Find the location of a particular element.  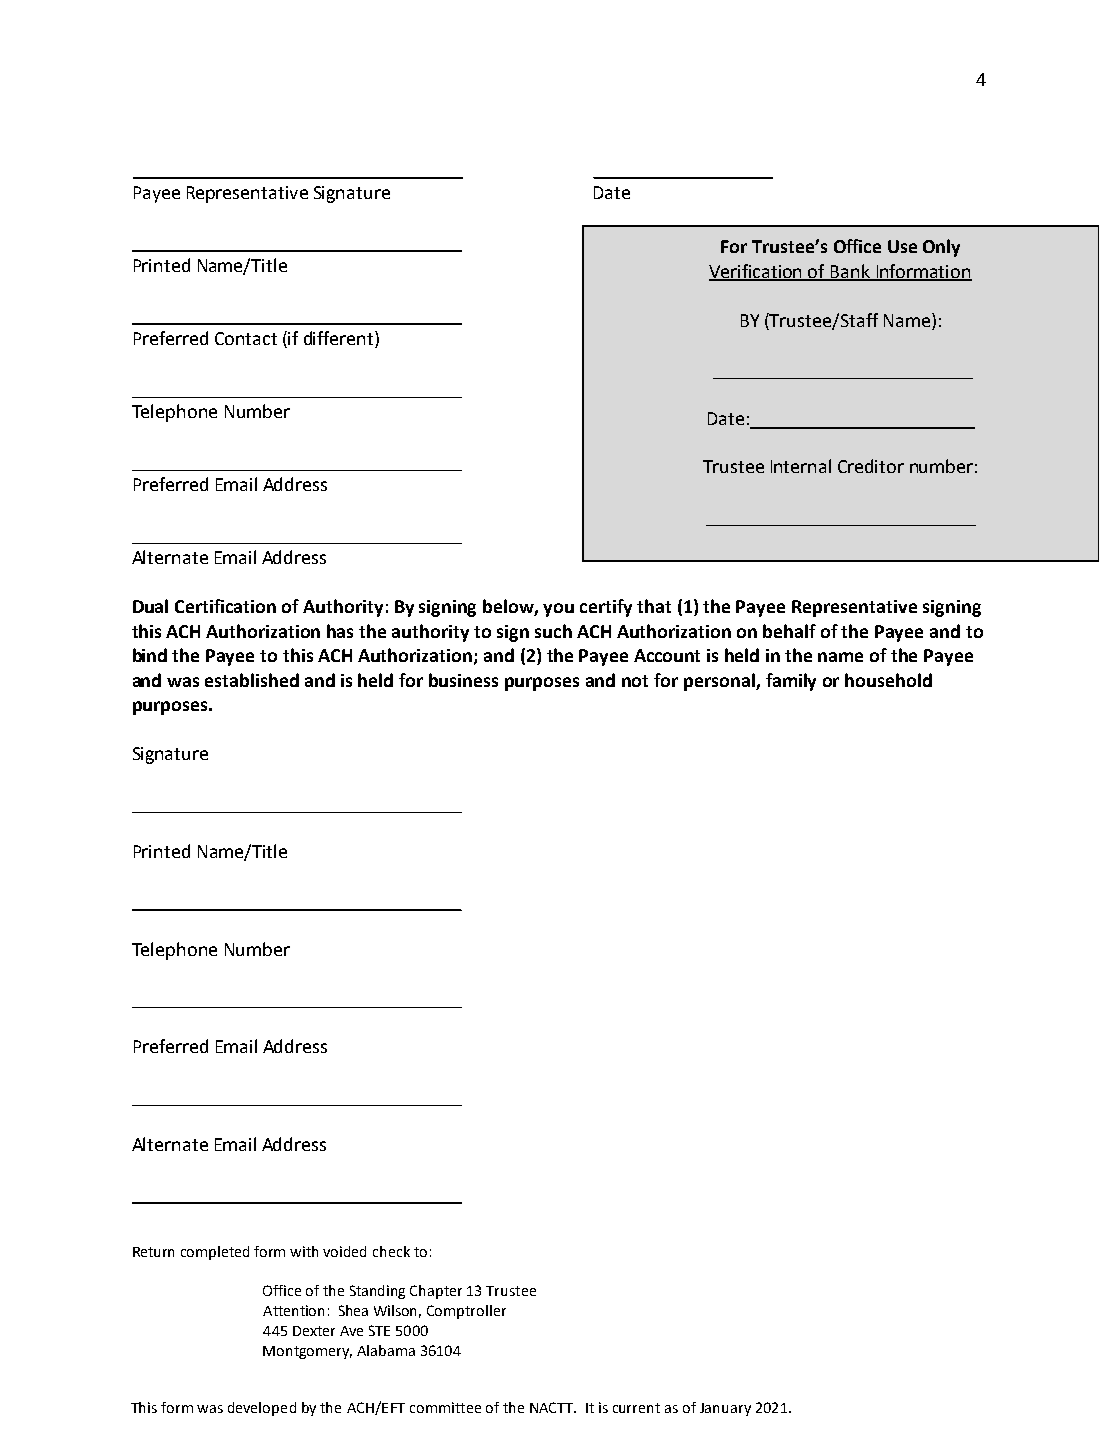

developed is located at coordinates (262, 1409).
